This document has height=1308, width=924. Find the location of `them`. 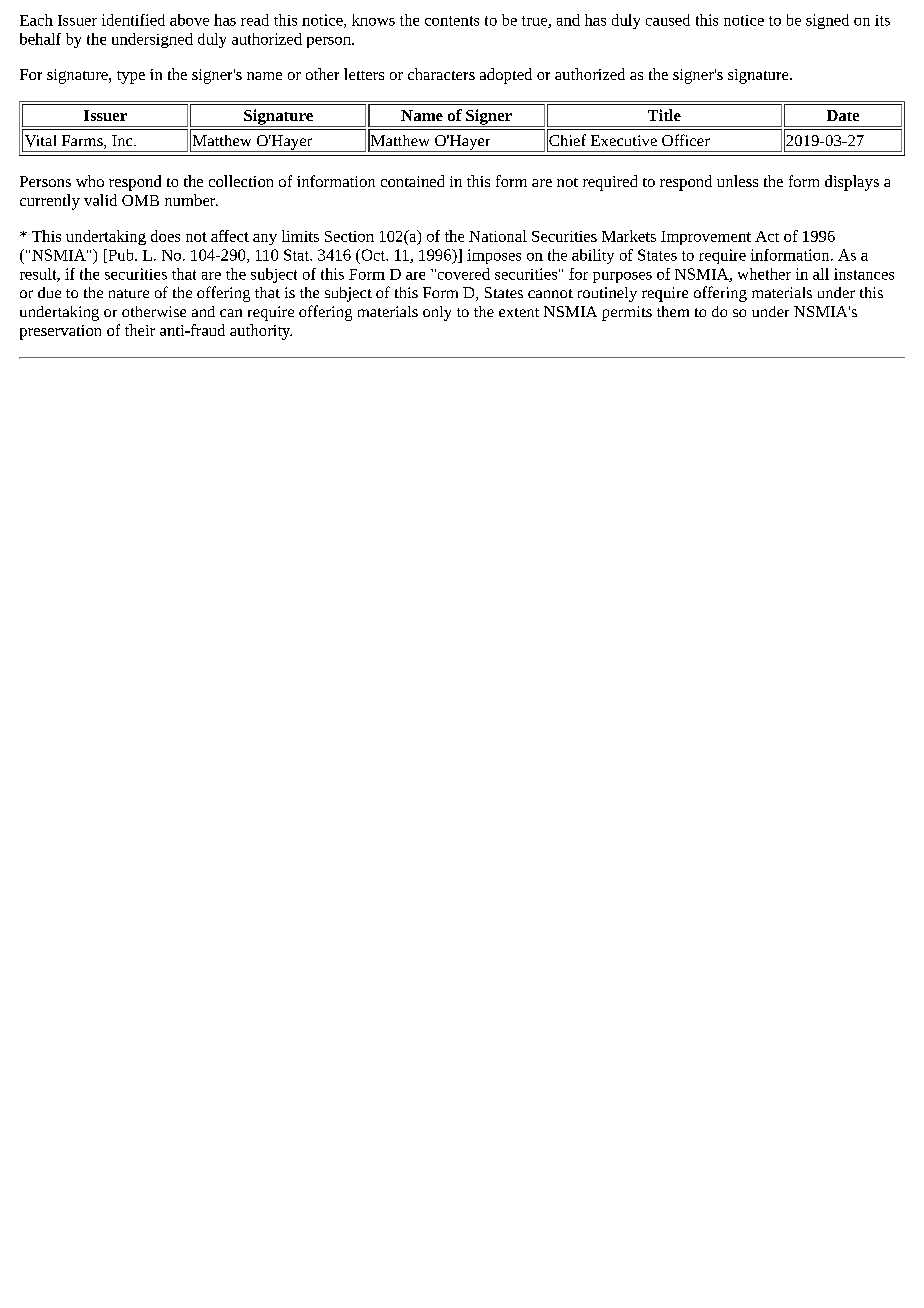

them is located at coordinates (673, 311).
